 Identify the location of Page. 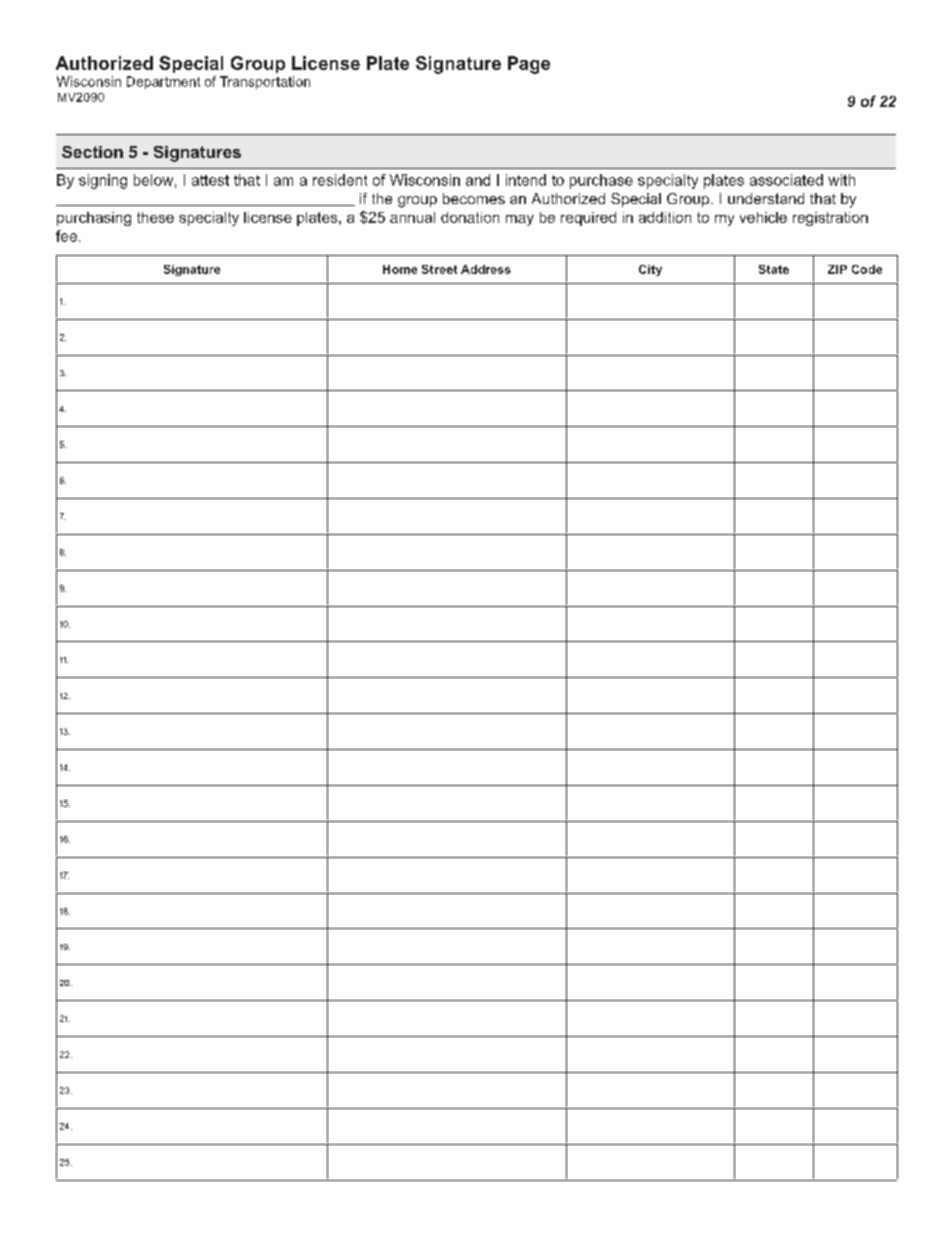
(529, 65).
